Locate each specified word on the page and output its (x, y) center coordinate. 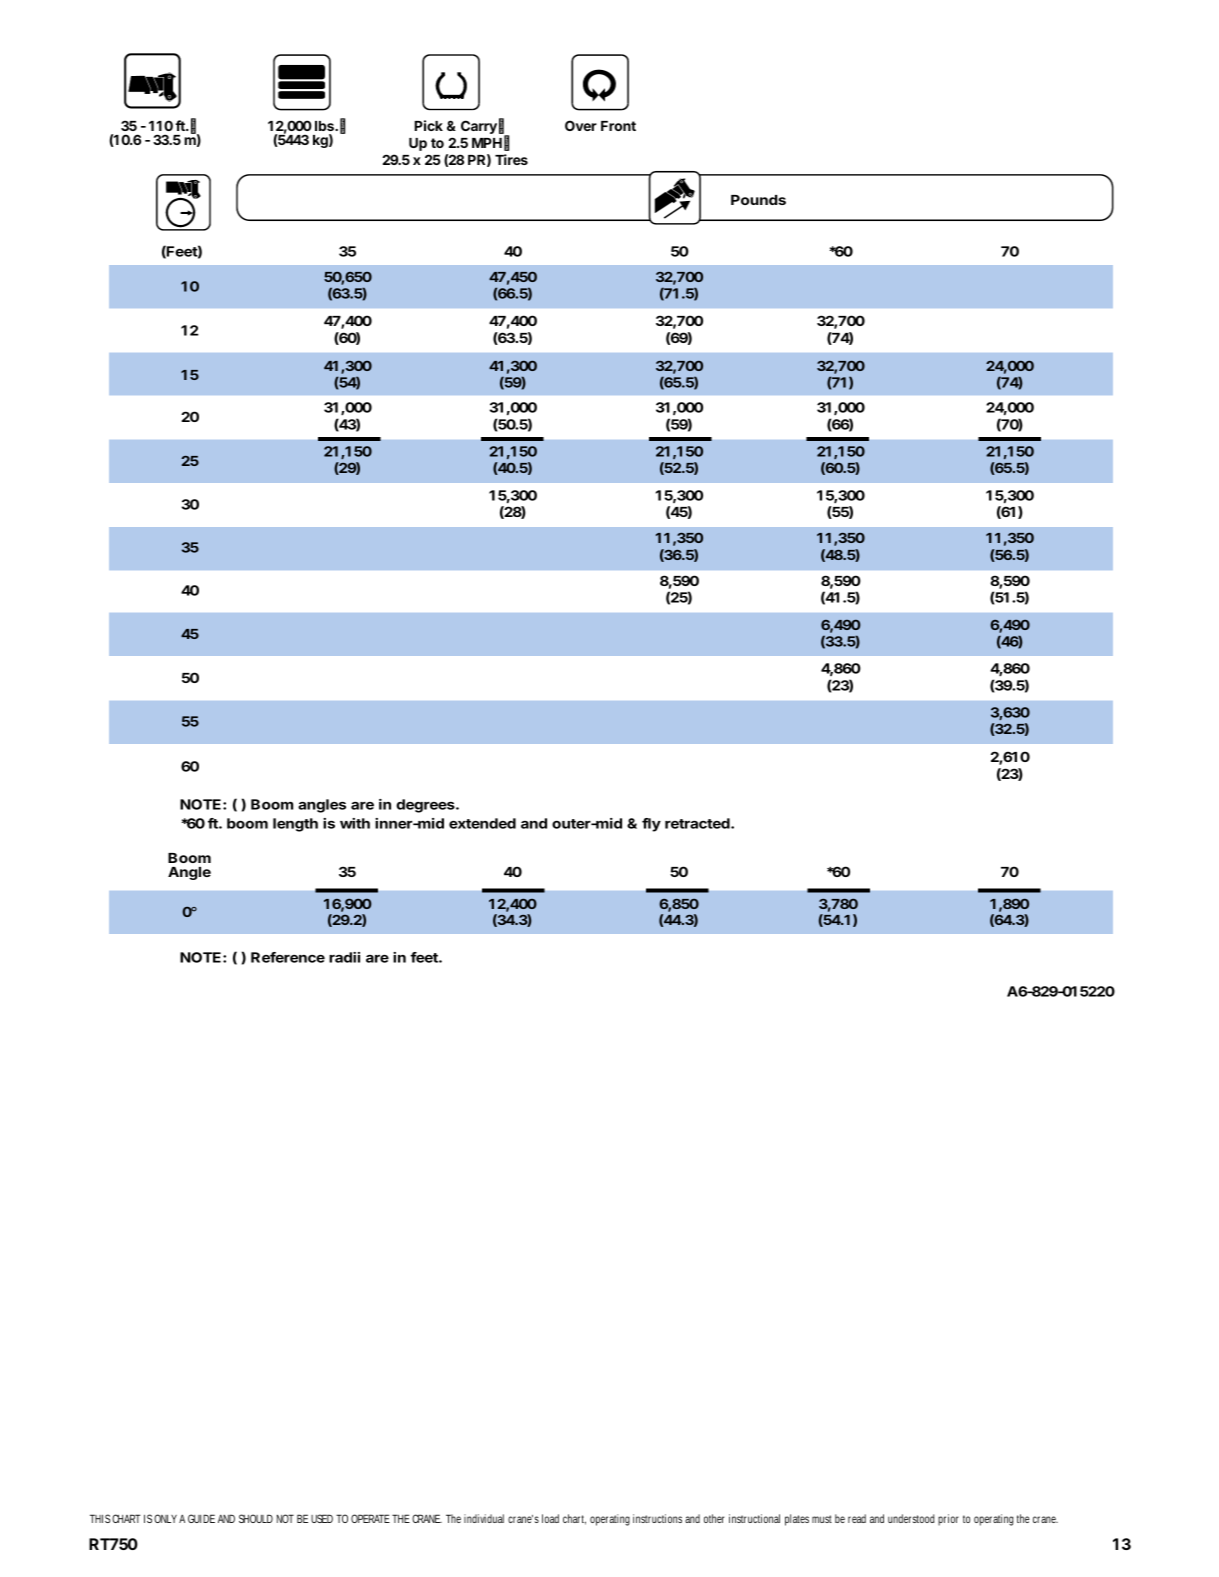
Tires (511, 159)
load (550, 1518)
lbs (325, 126)
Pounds (758, 200)
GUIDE (201, 1518)
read (857, 1518)
